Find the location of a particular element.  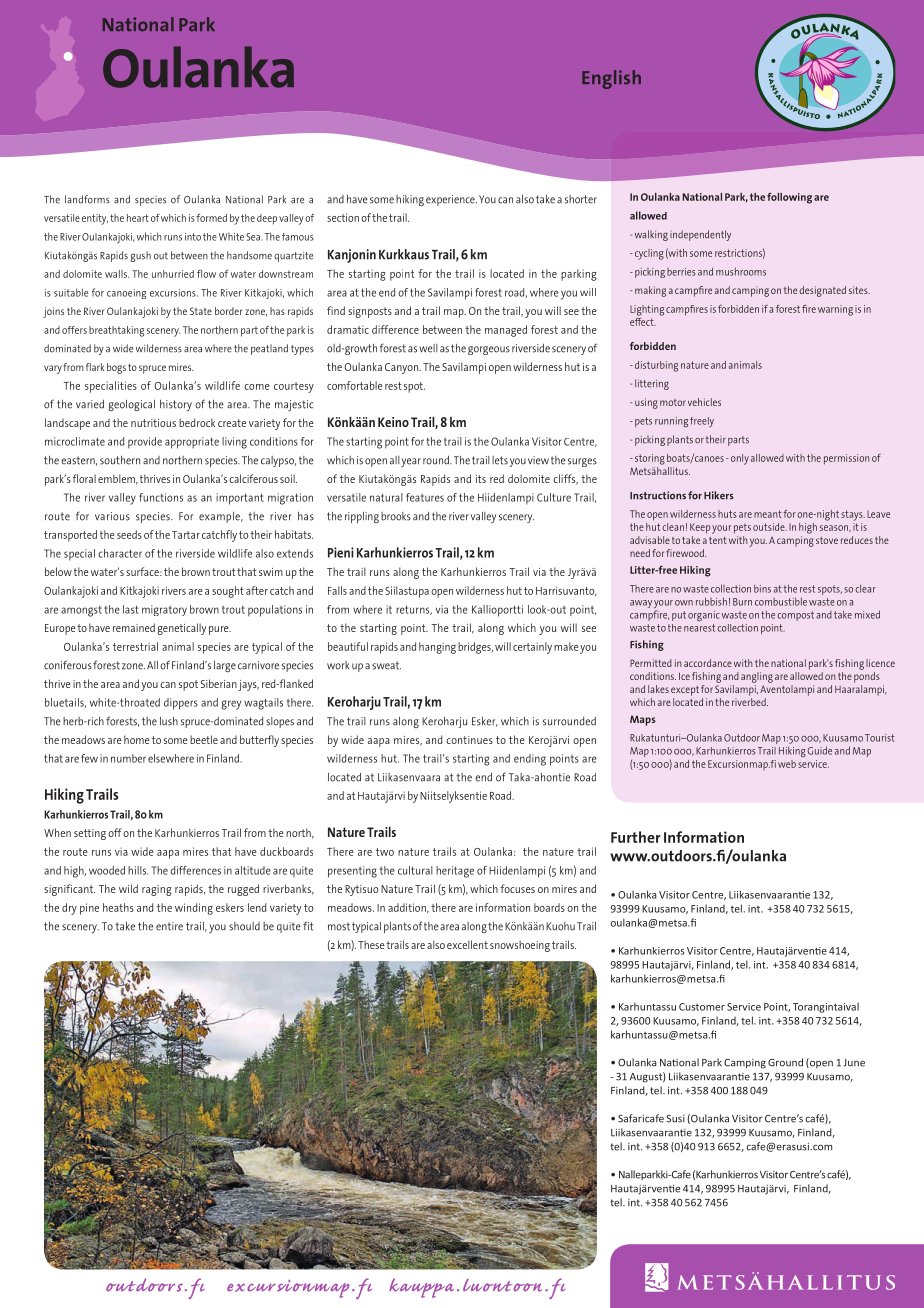

entire is located at coordinates (169, 926).
